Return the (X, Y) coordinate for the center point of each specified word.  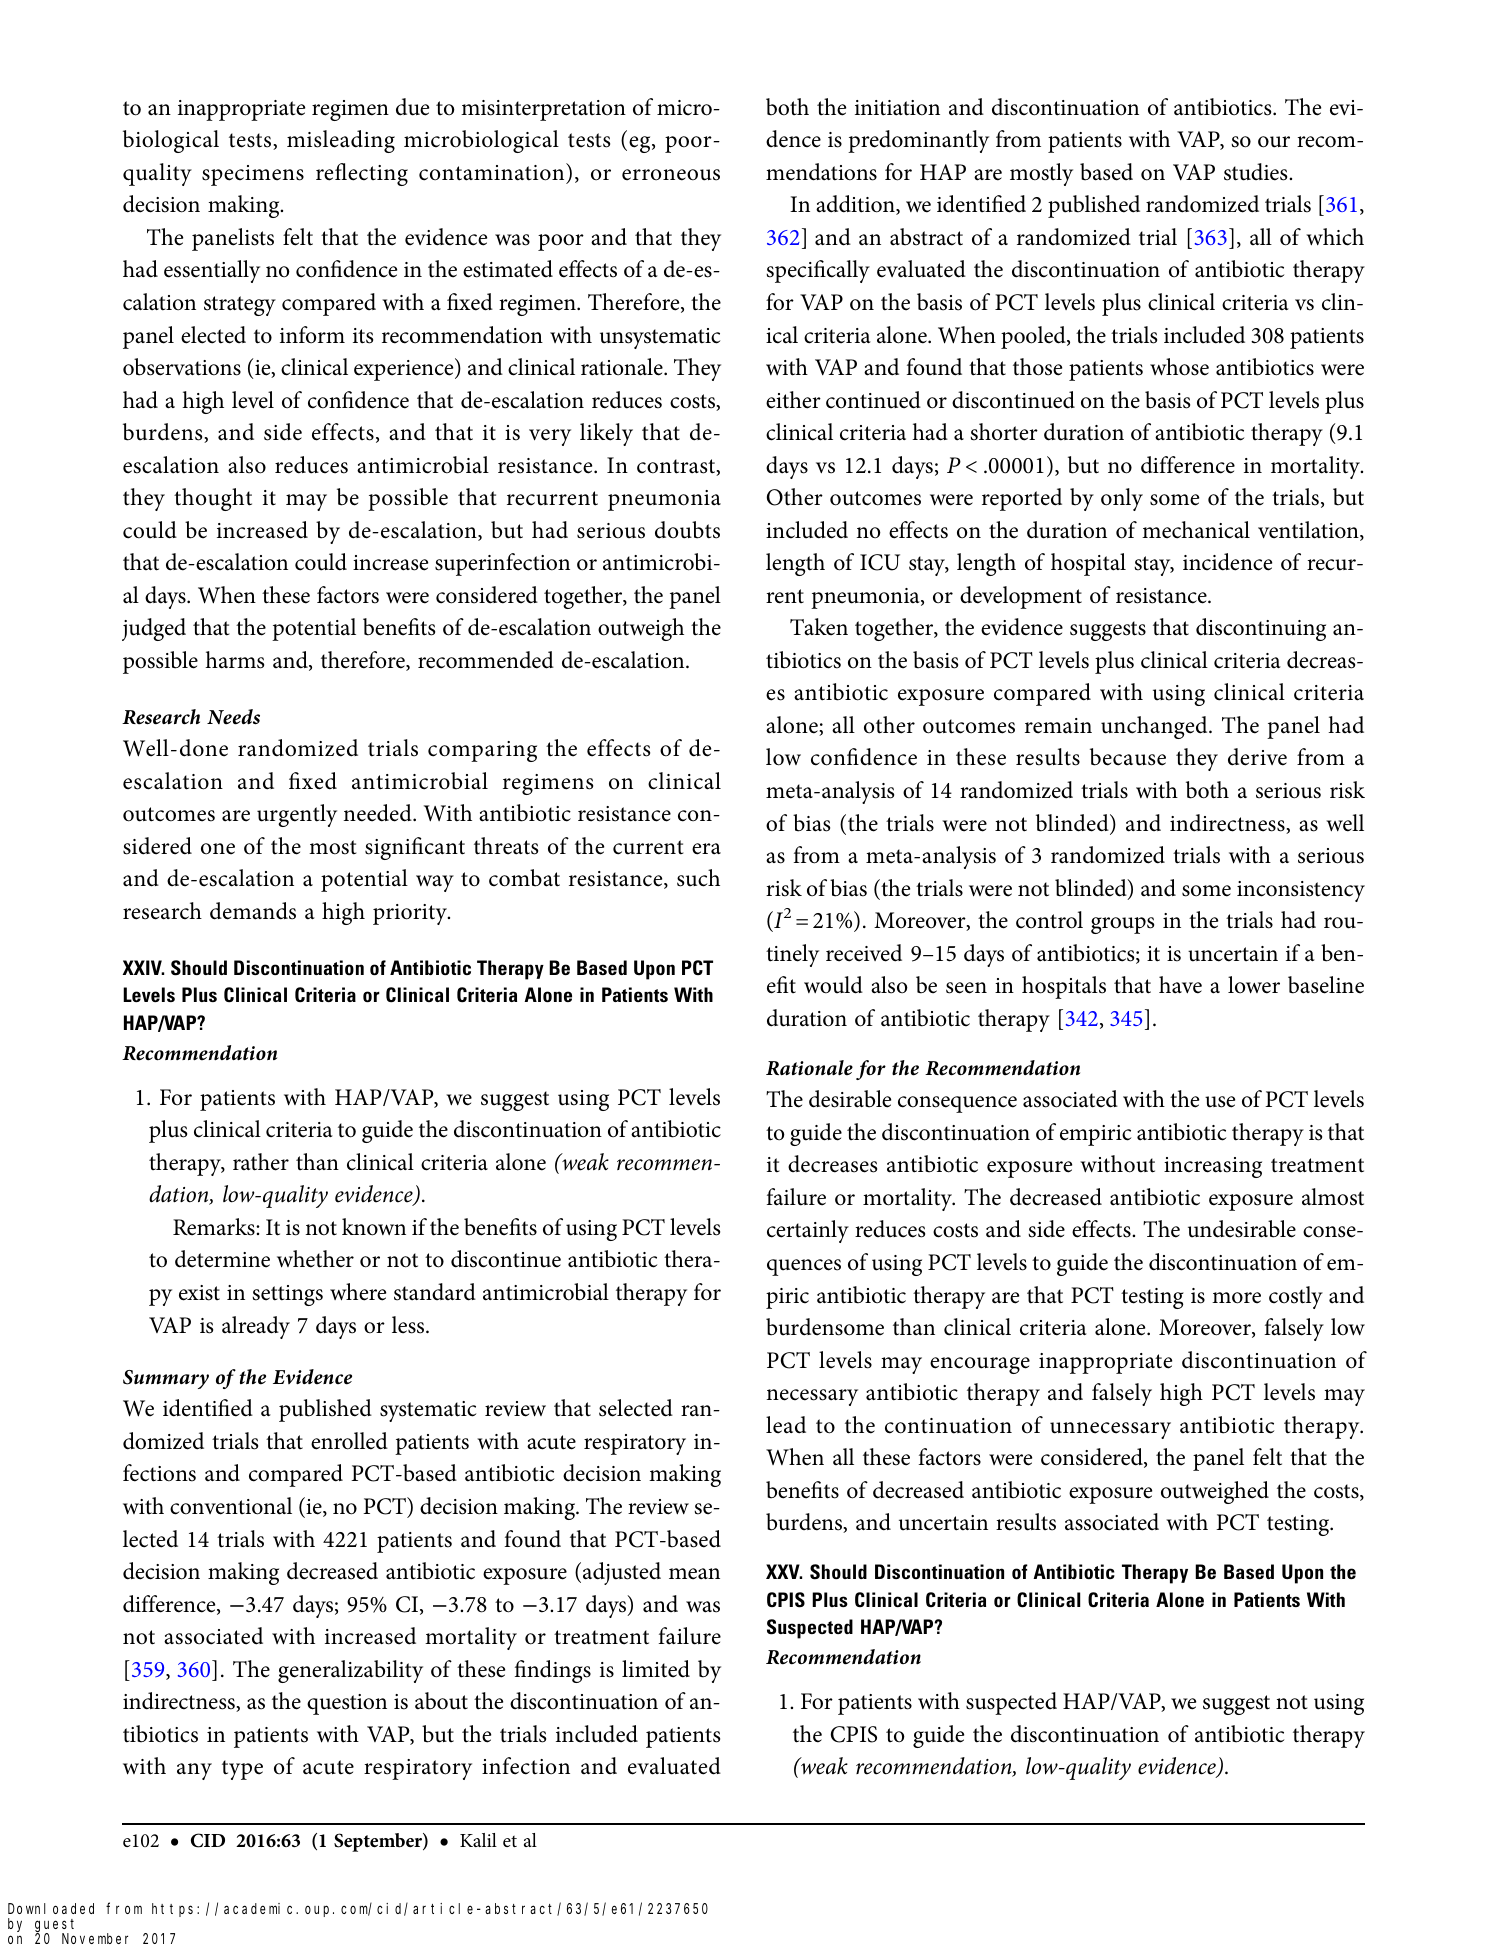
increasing (1213, 1167)
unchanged (1155, 727)
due (412, 107)
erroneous (671, 175)
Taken (819, 627)
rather (261, 1162)
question (347, 1704)
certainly (808, 1231)
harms (234, 660)
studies (1257, 172)
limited (656, 1669)
